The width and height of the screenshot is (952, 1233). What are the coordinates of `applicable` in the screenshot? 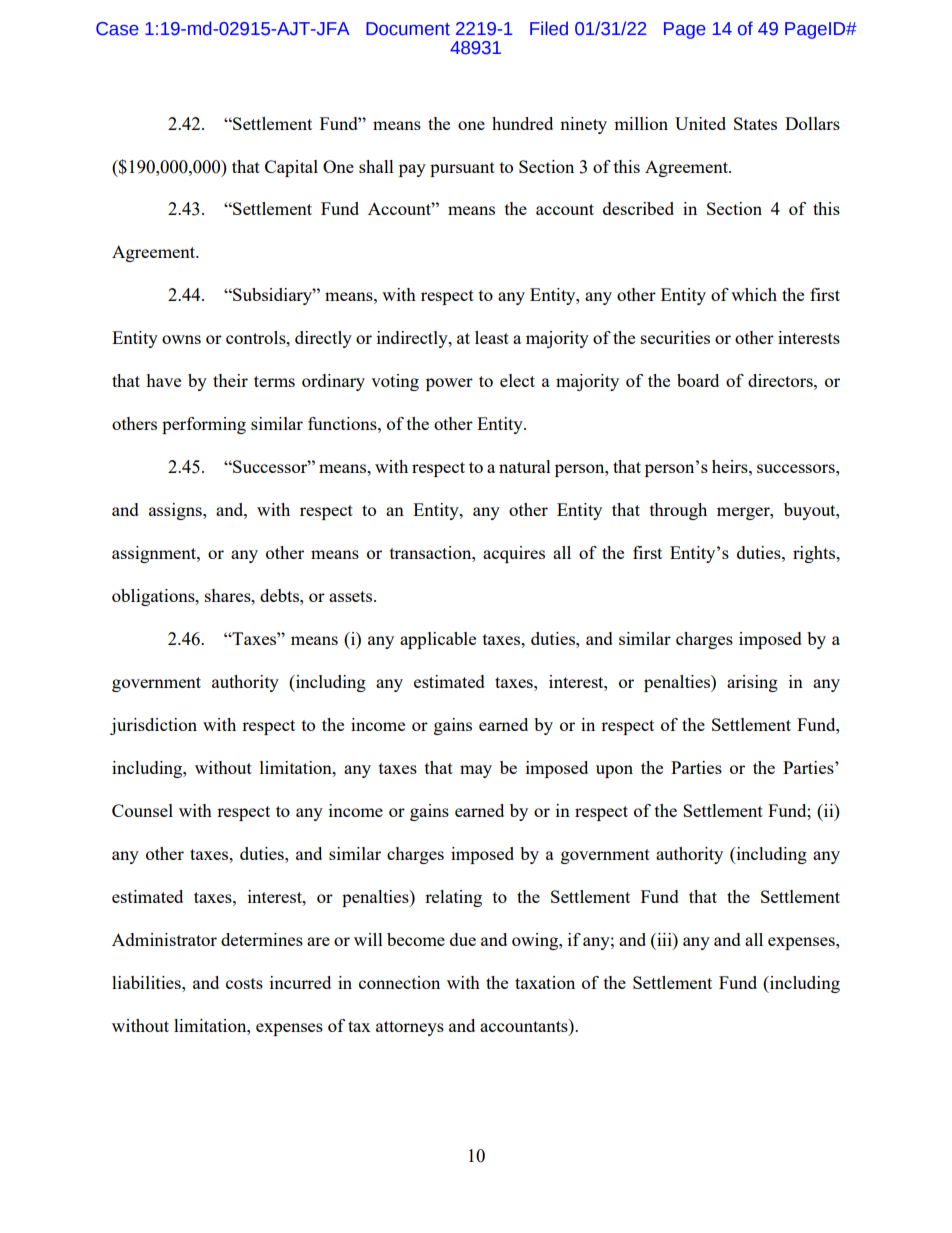 It's located at (438, 640).
